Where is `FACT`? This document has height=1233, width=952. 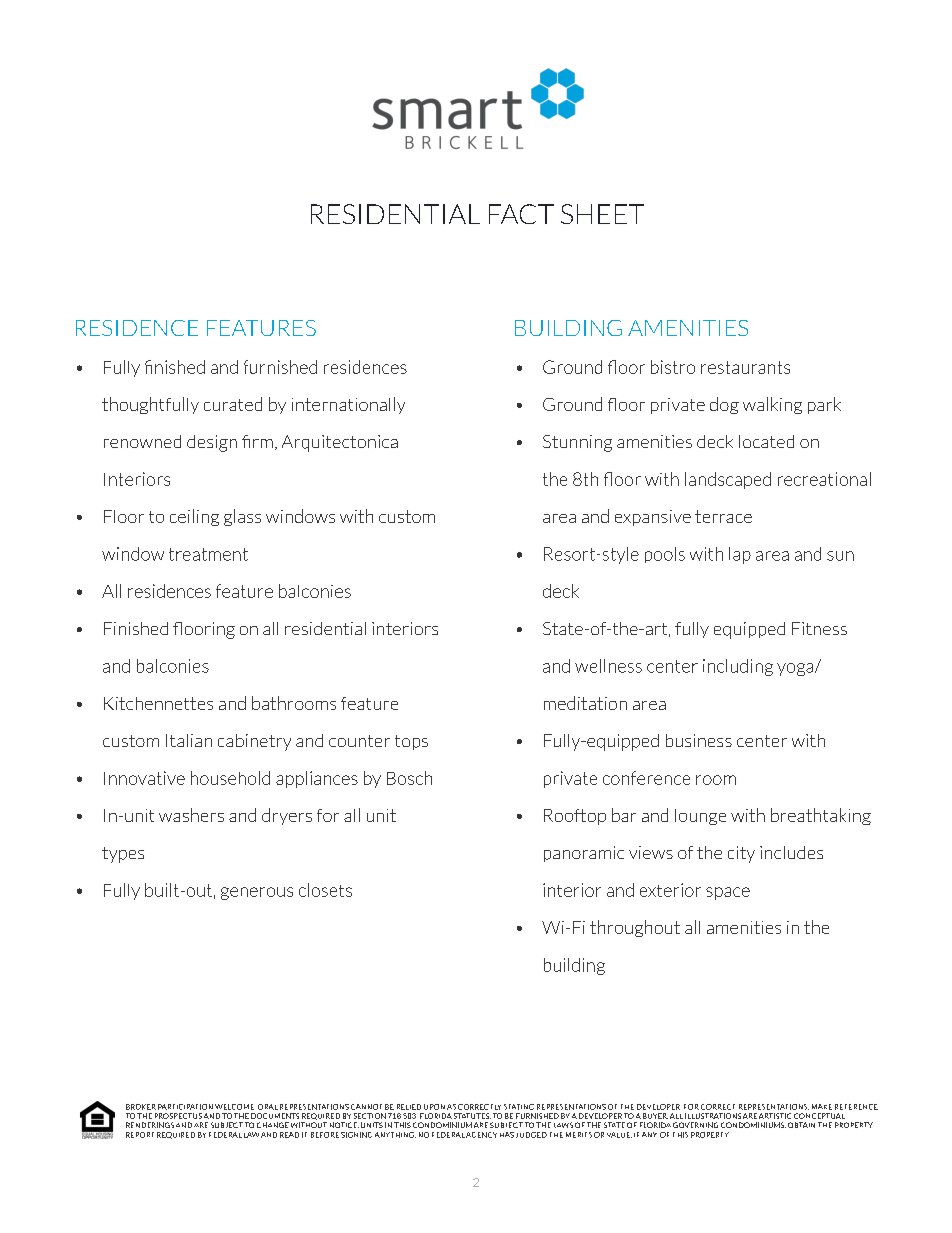 FACT is located at coordinates (521, 214).
